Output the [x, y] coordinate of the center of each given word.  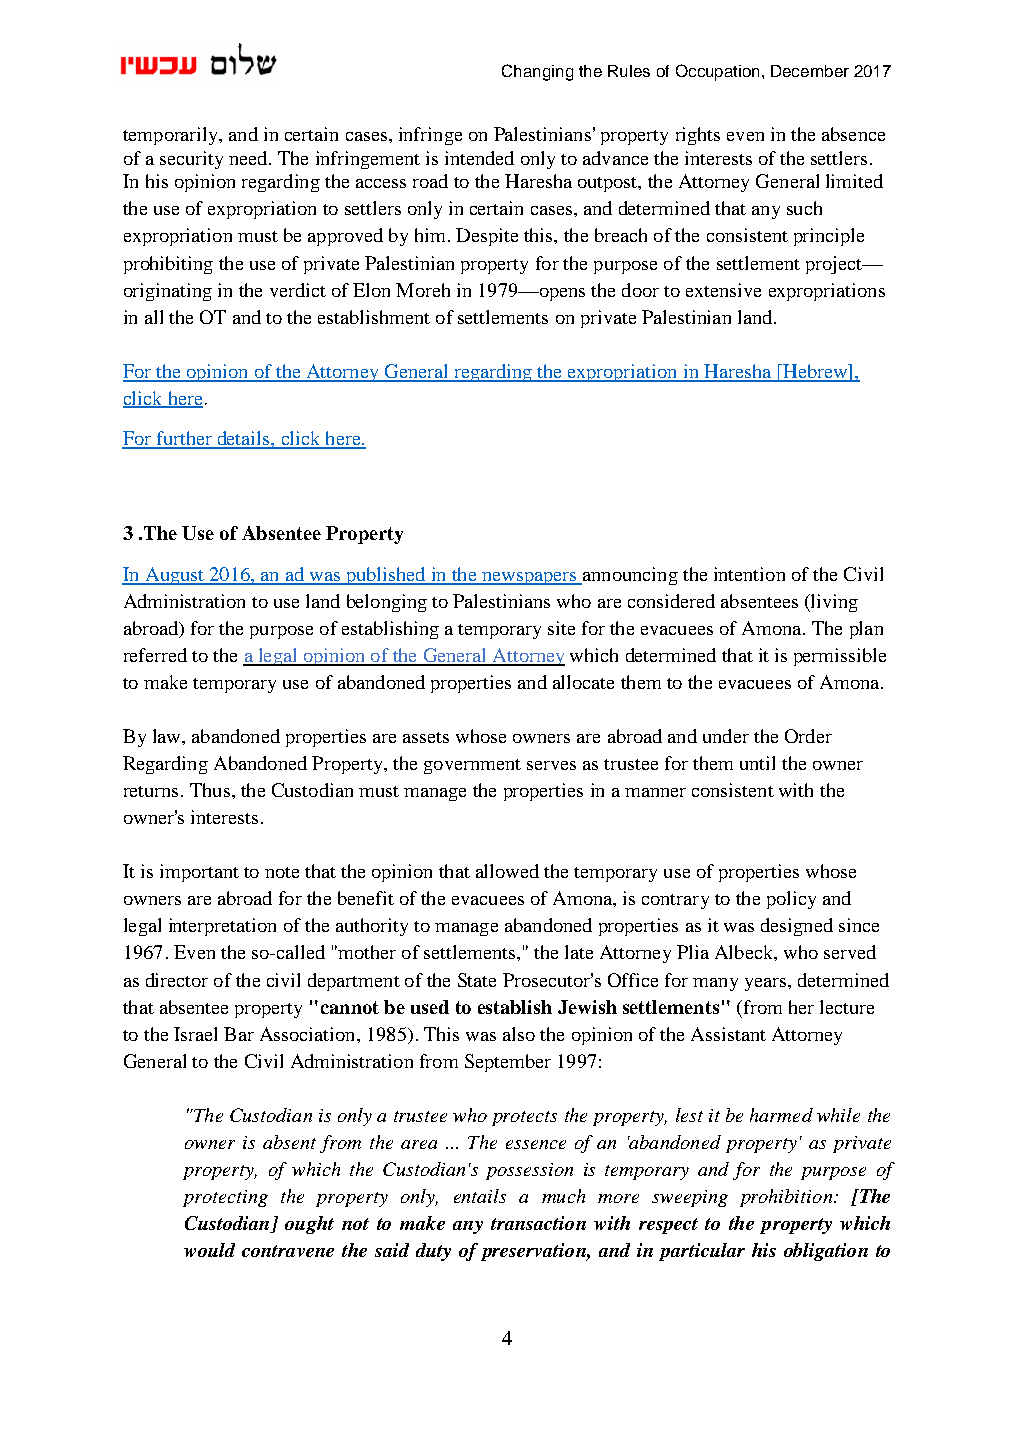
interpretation [222, 927]
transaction [538, 1223]
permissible [840, 657]
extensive [723, 290]
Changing [537, 72]
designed [797, 927]
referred [155, 655]
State [477, 980]
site [561, 628]
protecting [225, 1198]
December [810, 71]
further [184, 439]
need [249, 158]
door [640, 290]
